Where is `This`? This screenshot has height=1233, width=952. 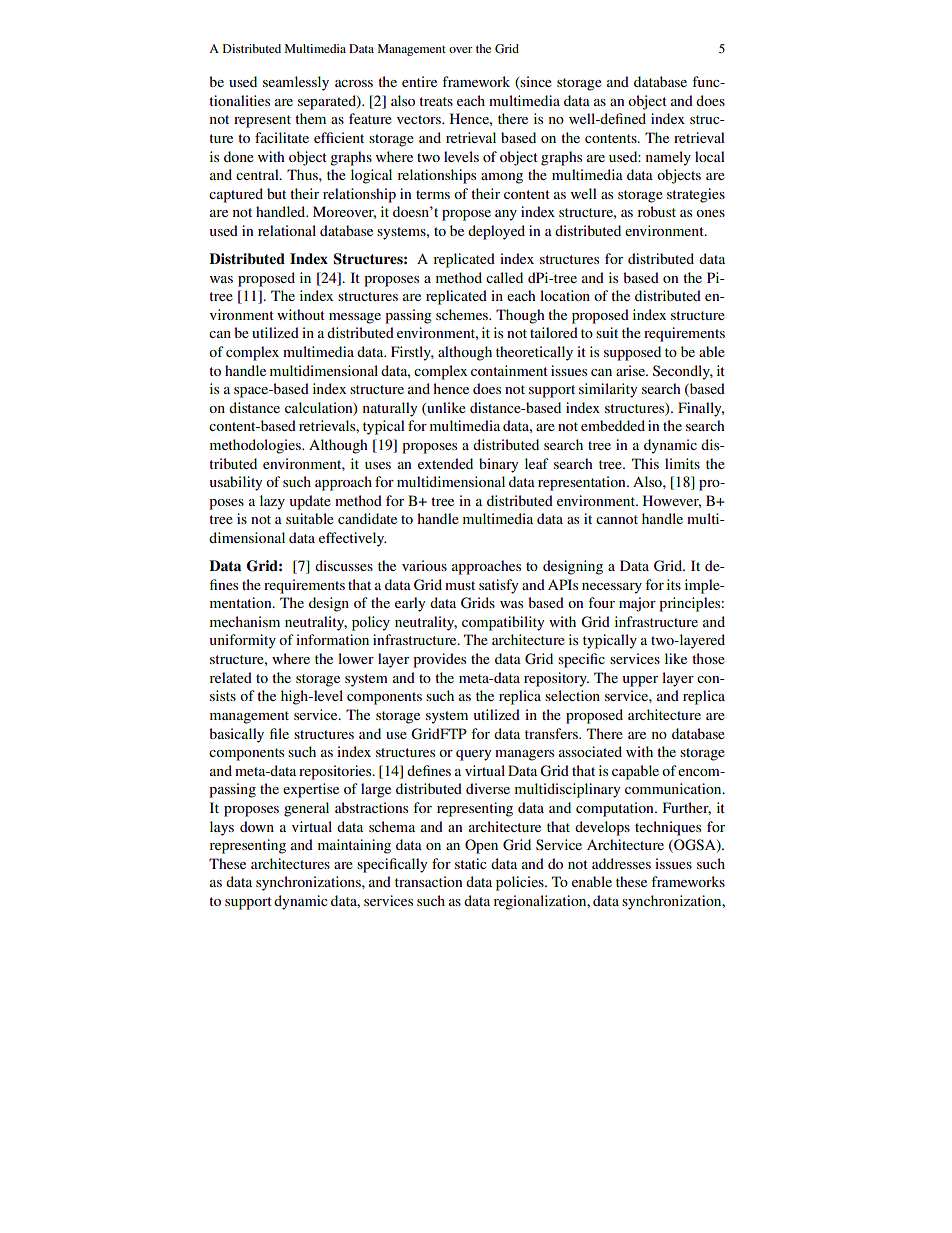
This is located at coordinates (645, 463).
